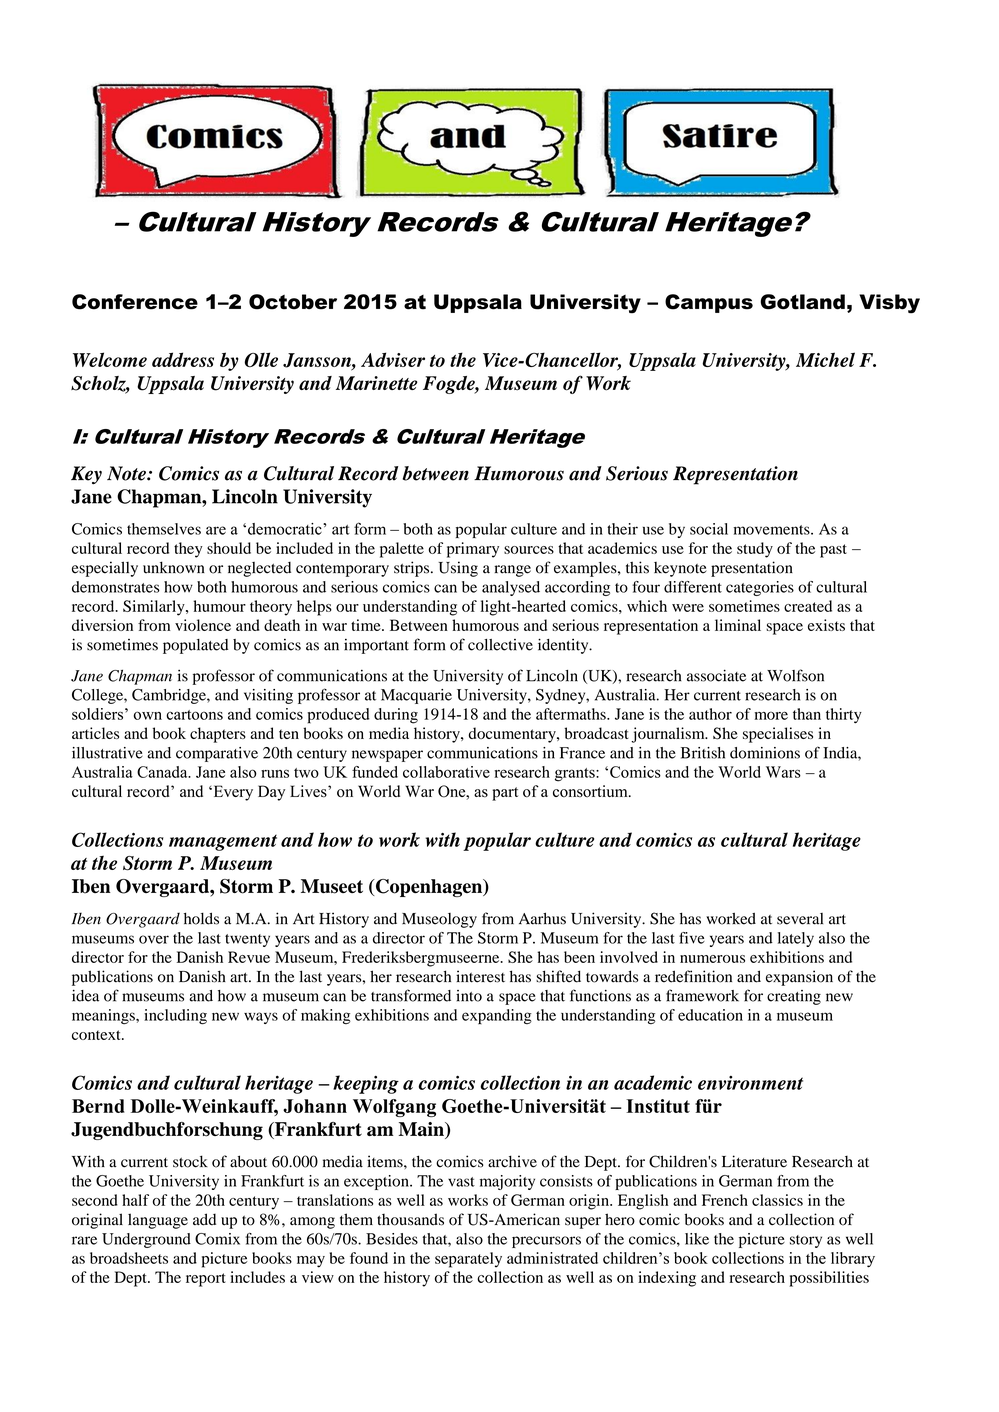 This page has height=1412, width=999. I want to click on Gotland, so click(802, 302).
